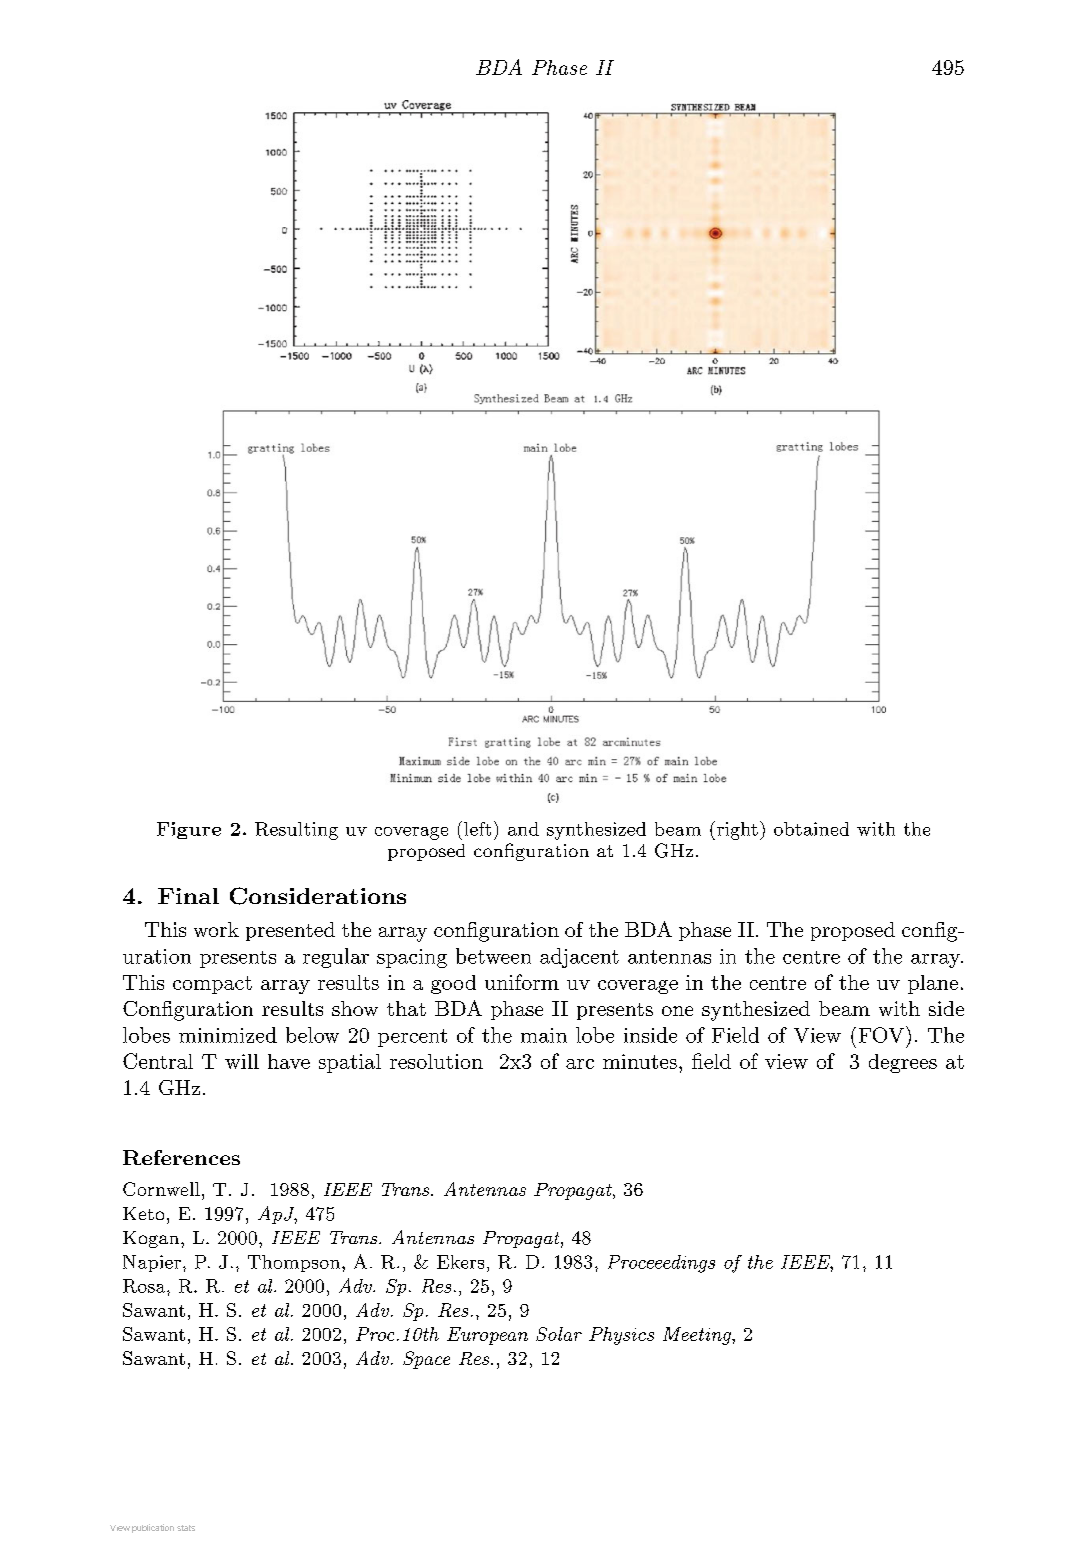 The height and width of the screenshot is (1542, 1086). I want to click on and, so click(523, 829).
